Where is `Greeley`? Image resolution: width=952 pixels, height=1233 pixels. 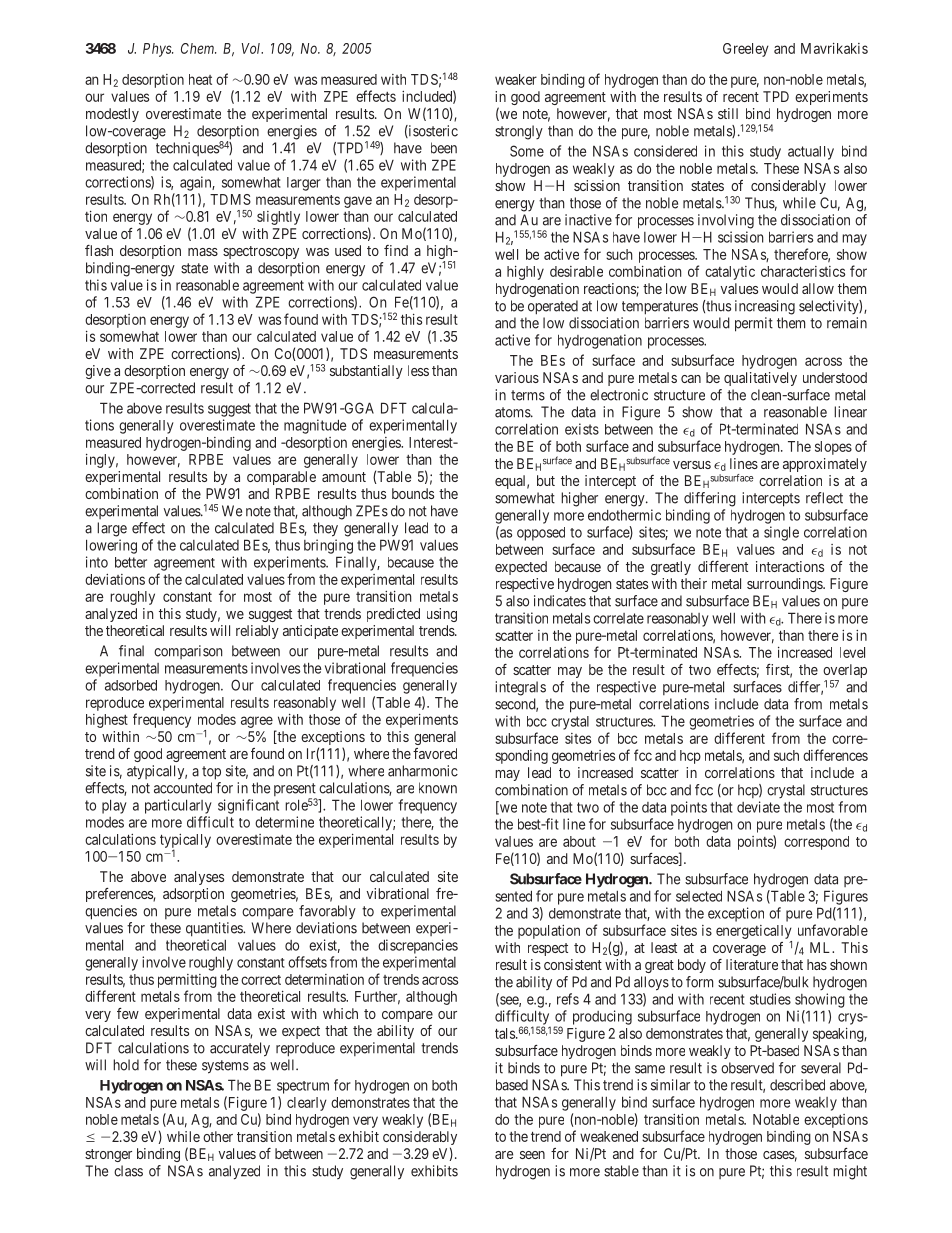 Greeley is located at coordinates (746, 50).
